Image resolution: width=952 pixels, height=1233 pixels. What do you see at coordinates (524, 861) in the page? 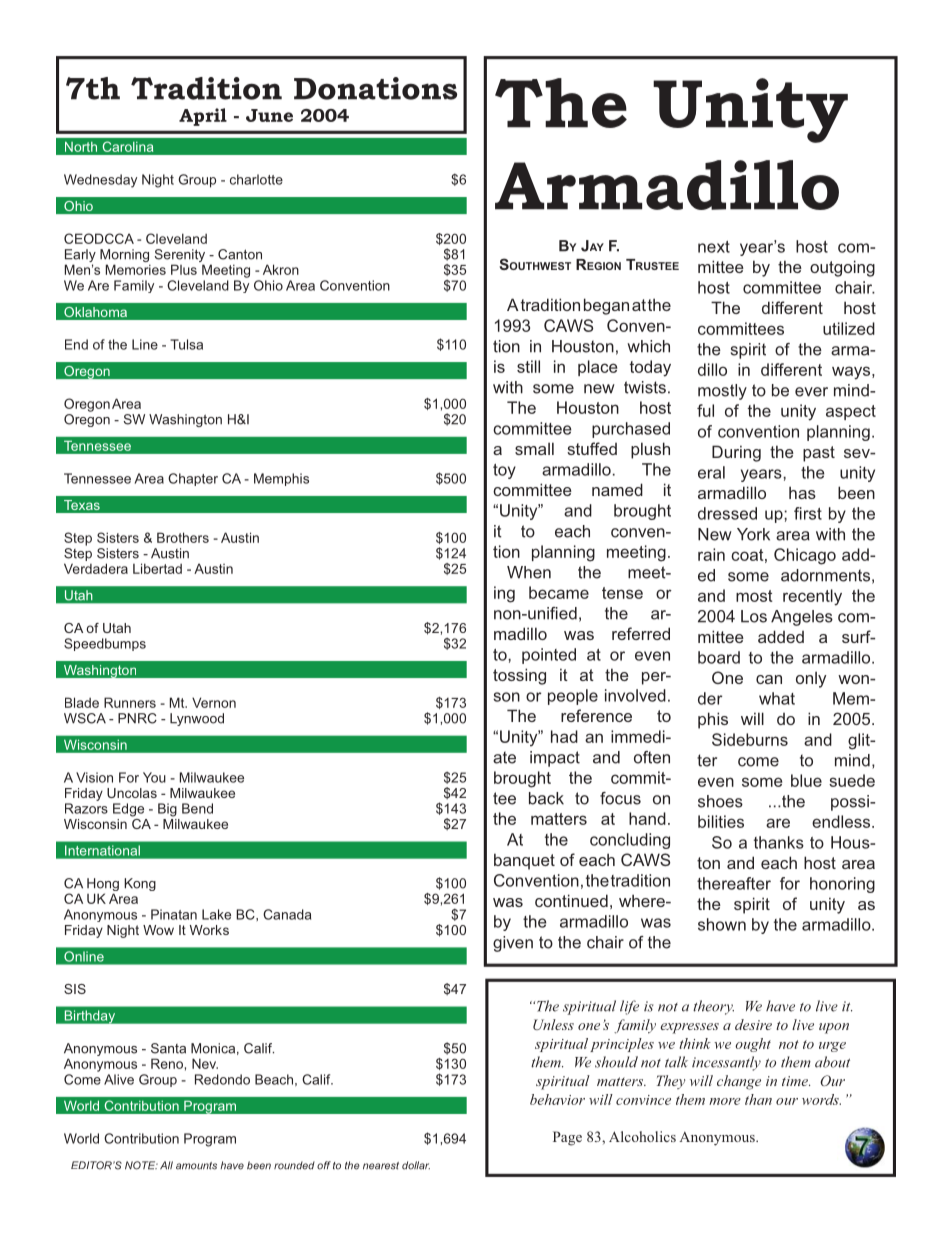
I see `banquet` at bounding box center [524, 861].
